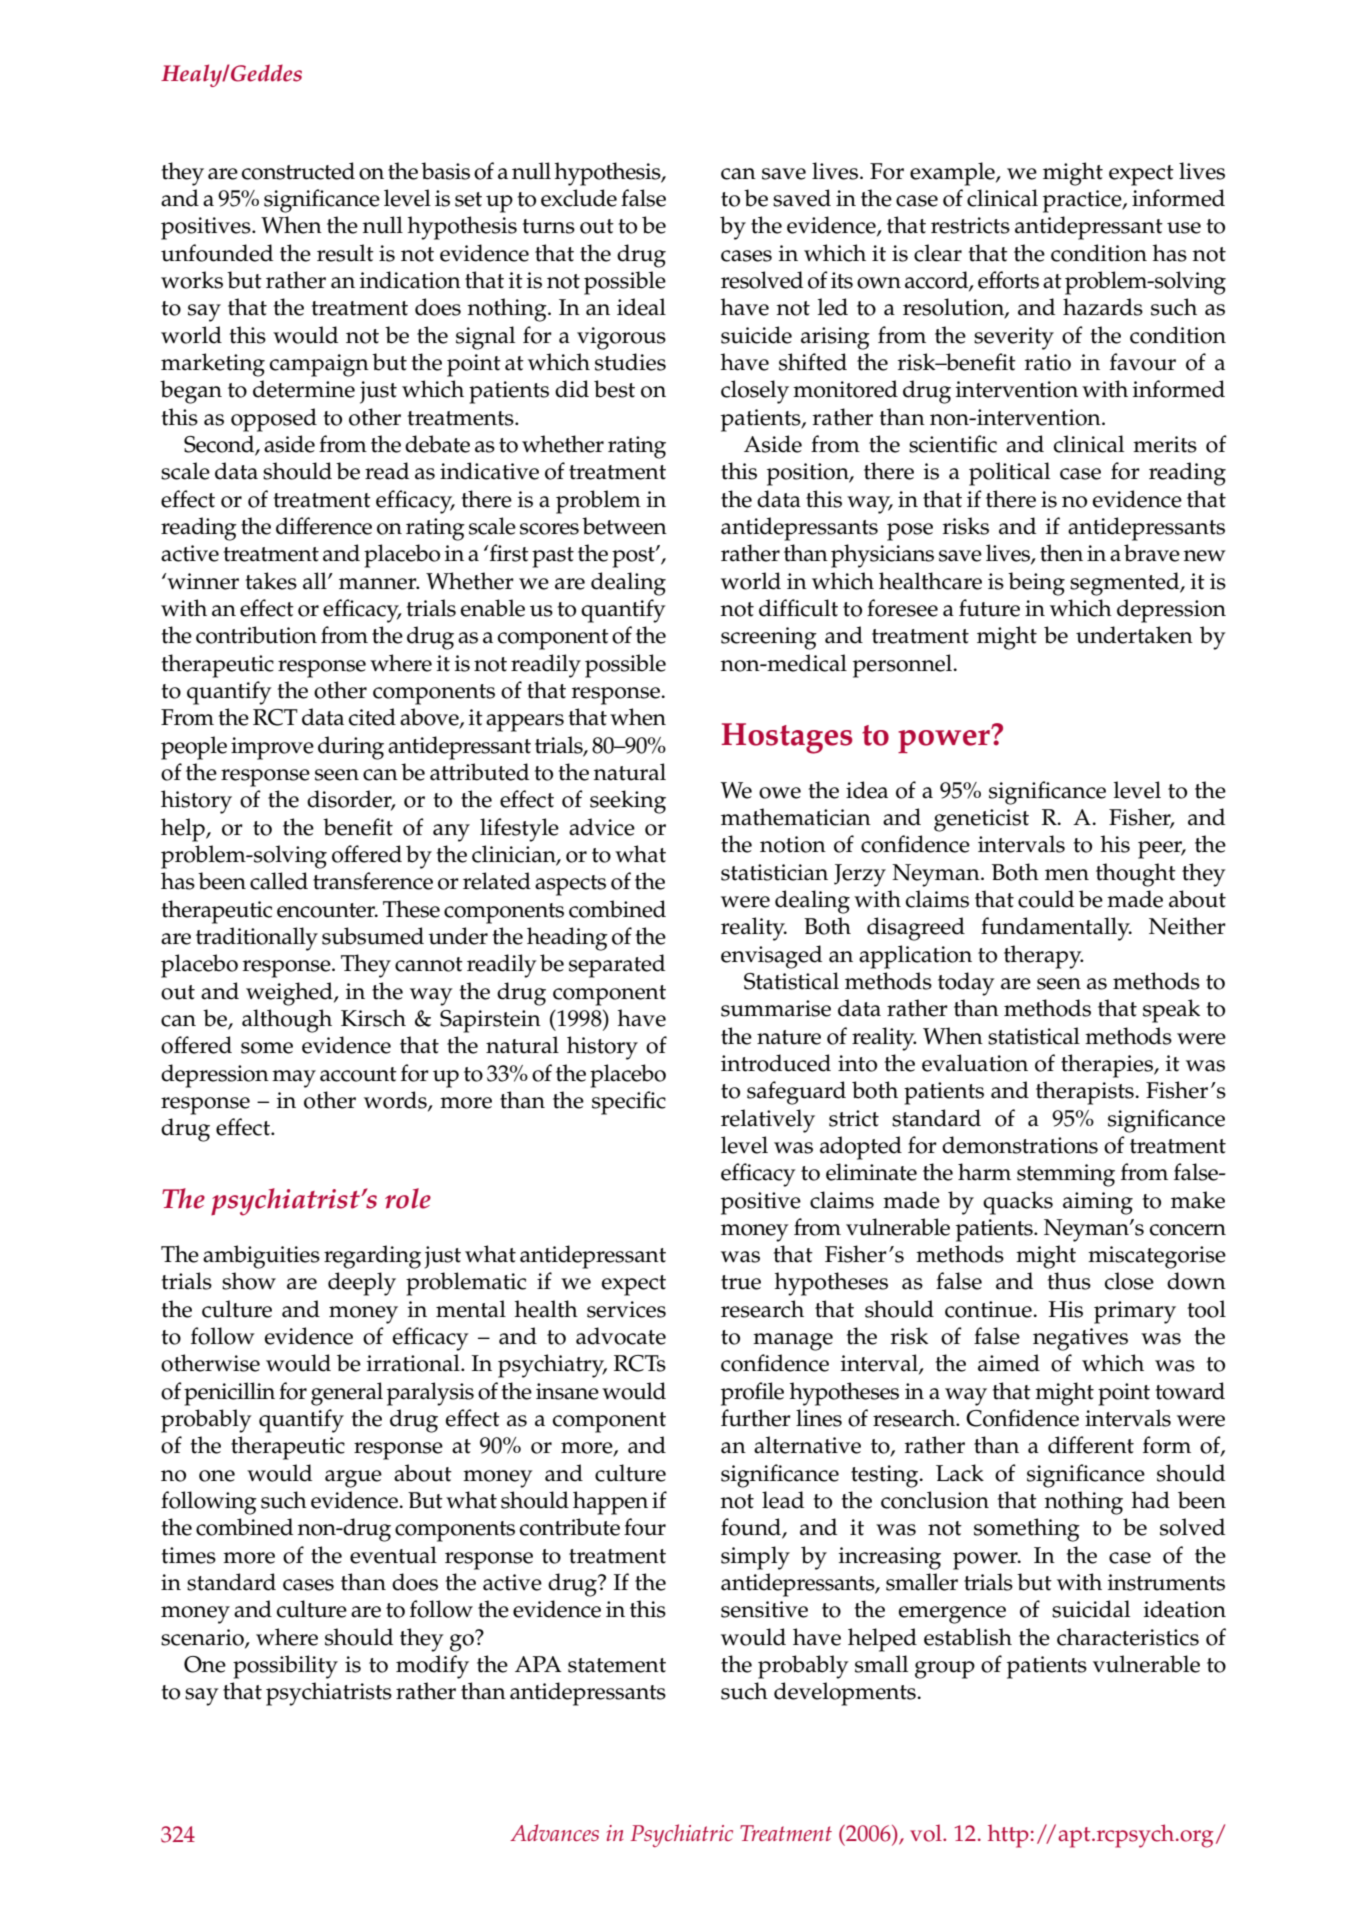 The height and width of the screenshot is (1917, 1355). Describe the element at coordinates (741, 1282) in the screenshot. I see `true` at that location.
